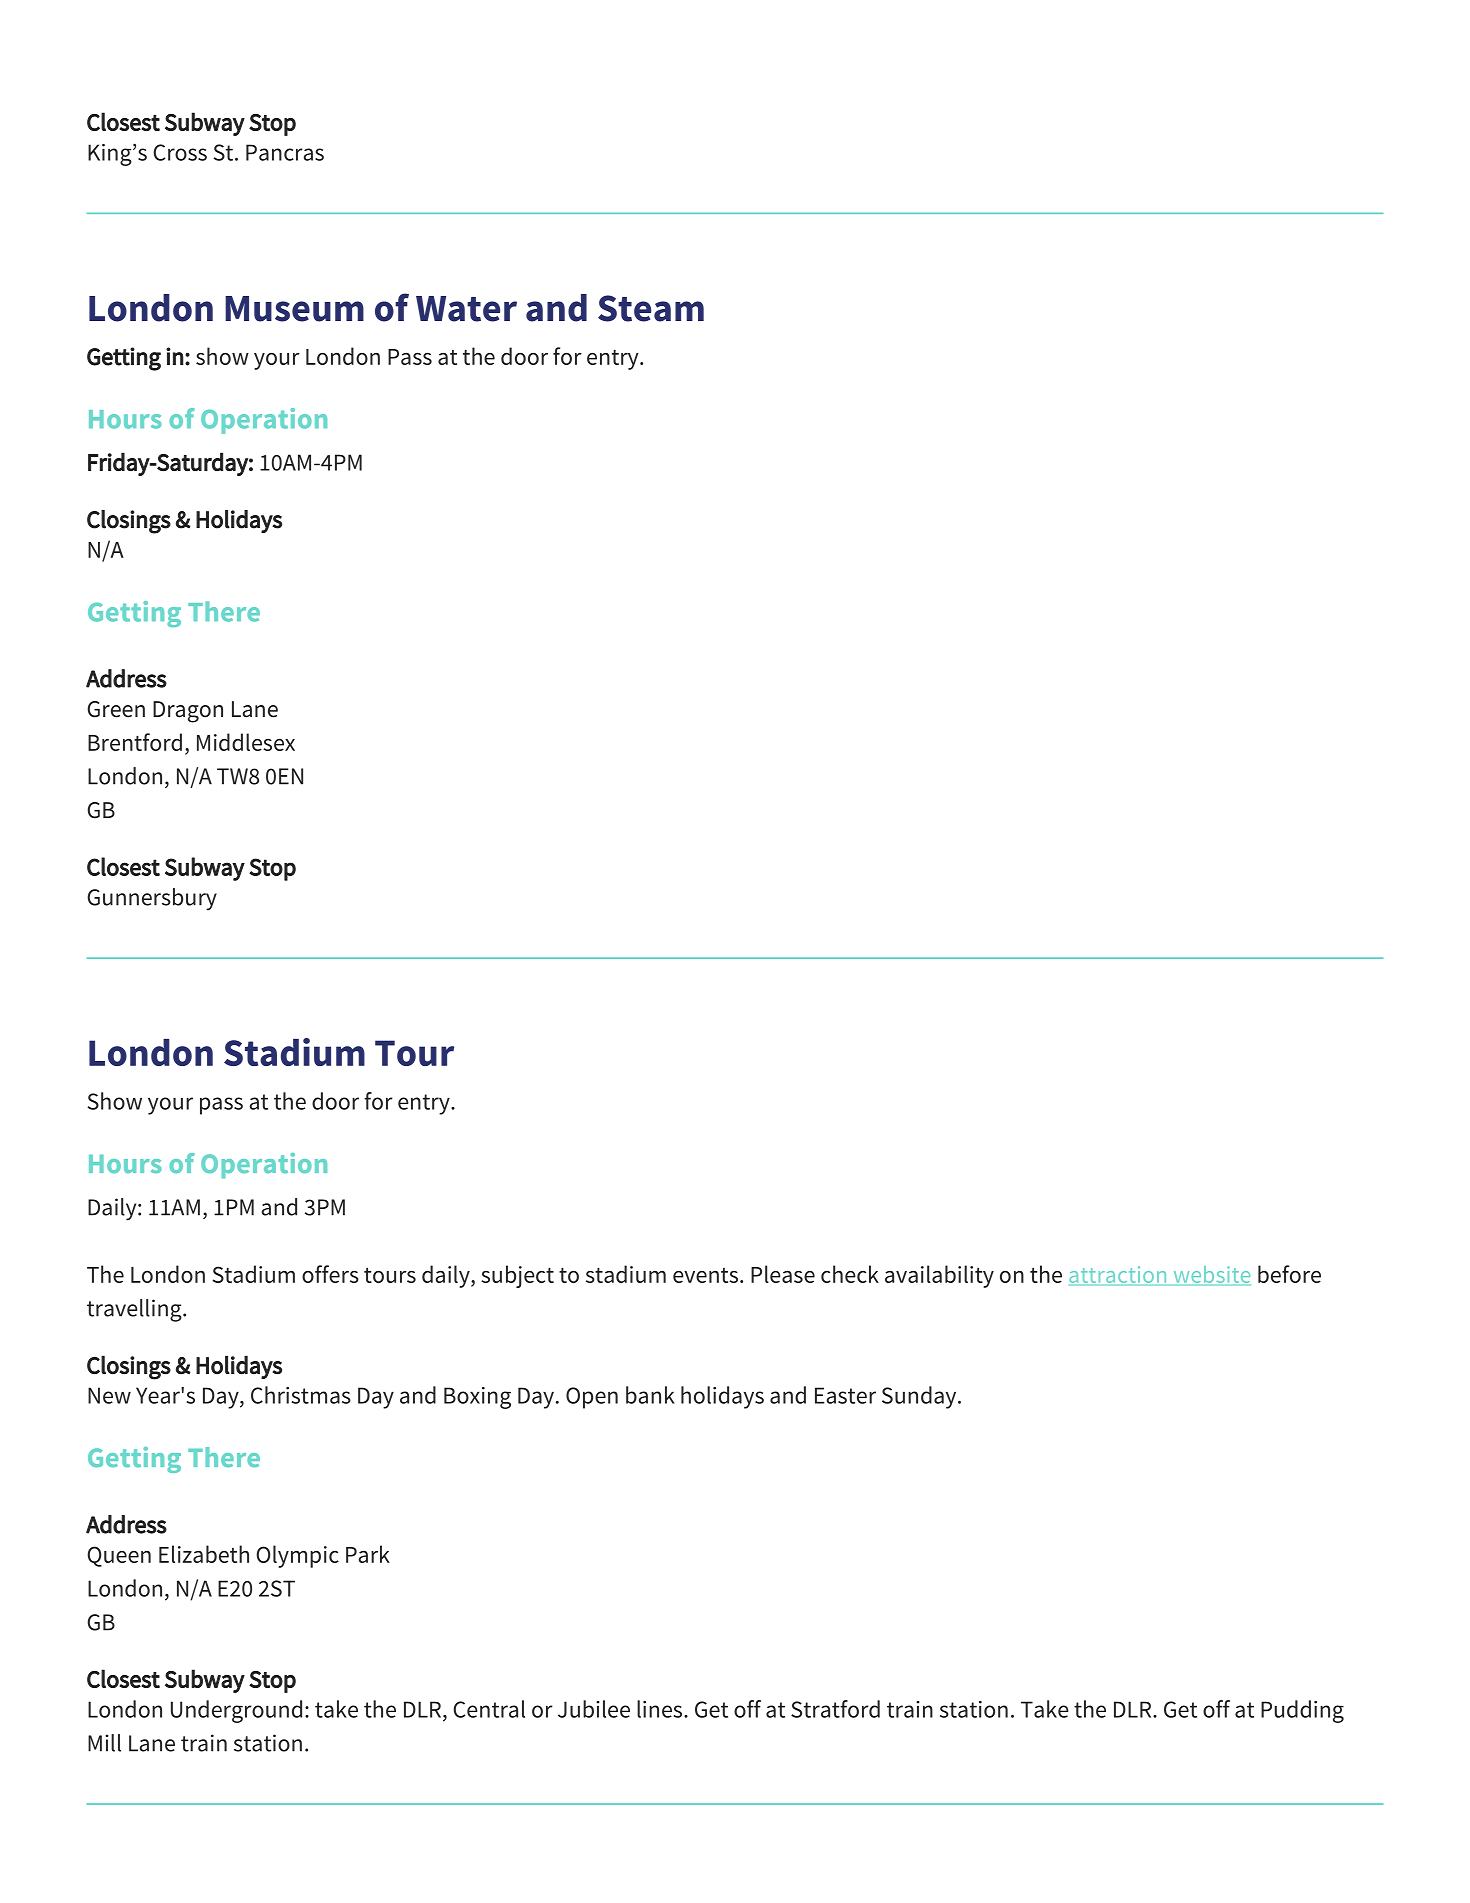 The image size is (1470, 1903). Describe the element at coordinates (246, 742) in the screenshot. I see `Middlesex` at that location.
